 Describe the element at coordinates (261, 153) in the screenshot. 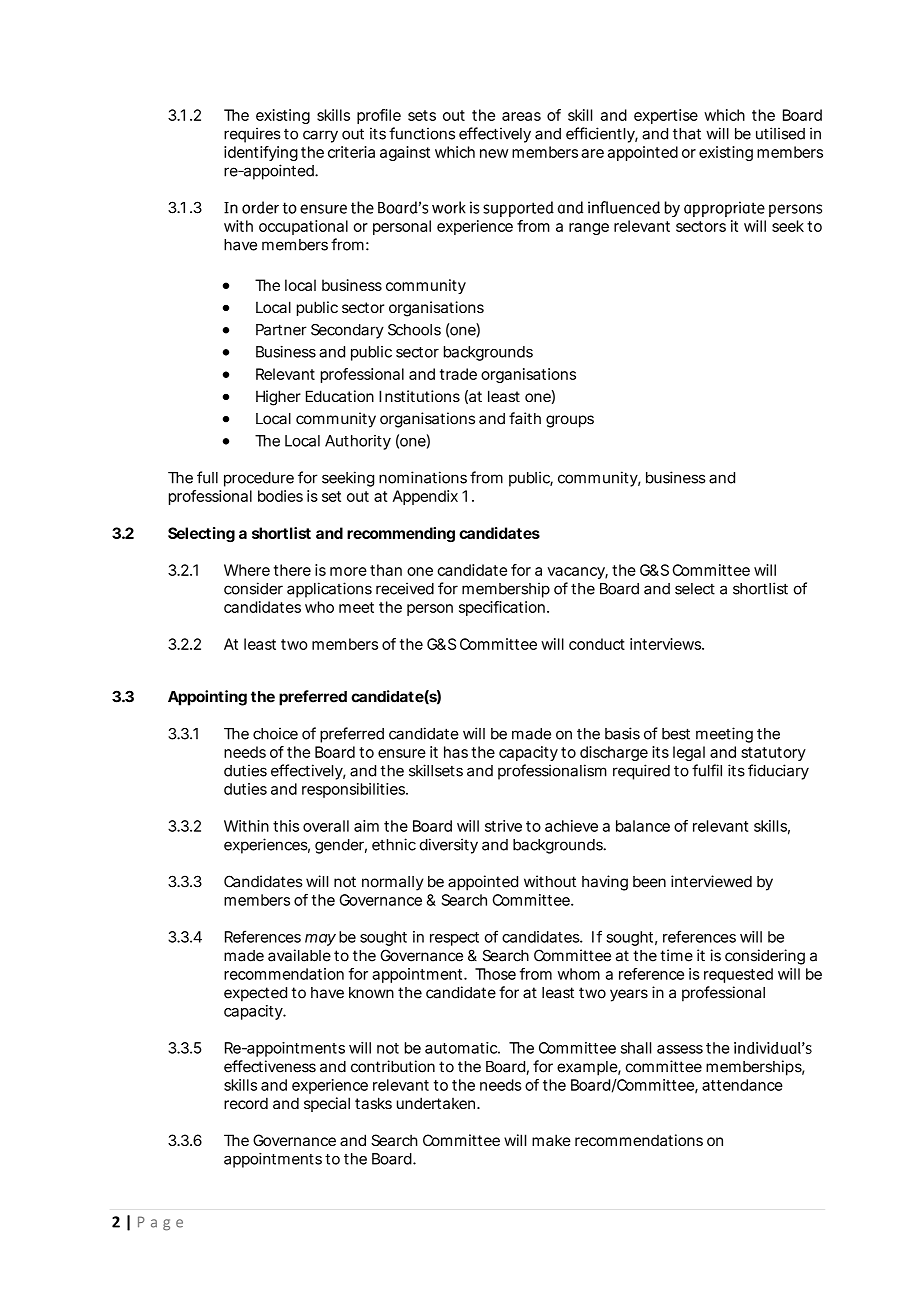

I see `identifying` at that location.
